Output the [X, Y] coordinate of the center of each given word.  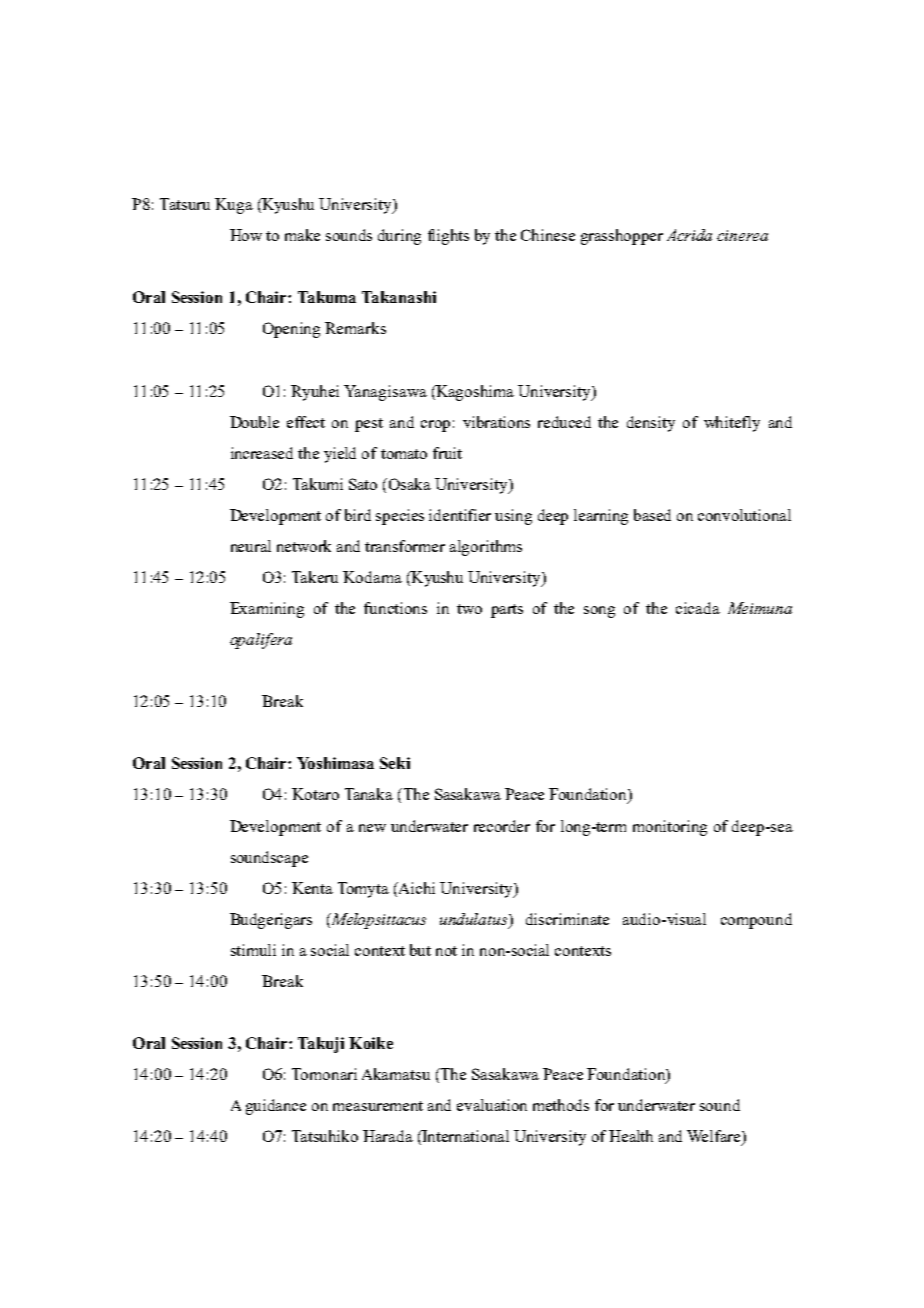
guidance [276, 1107]
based [652, 515]
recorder [502, 826]
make [302, 235]
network [304, 546]
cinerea [742, 235]
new [372, 828]
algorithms [486, 548]
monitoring [670, 828]
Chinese [548, 235]
